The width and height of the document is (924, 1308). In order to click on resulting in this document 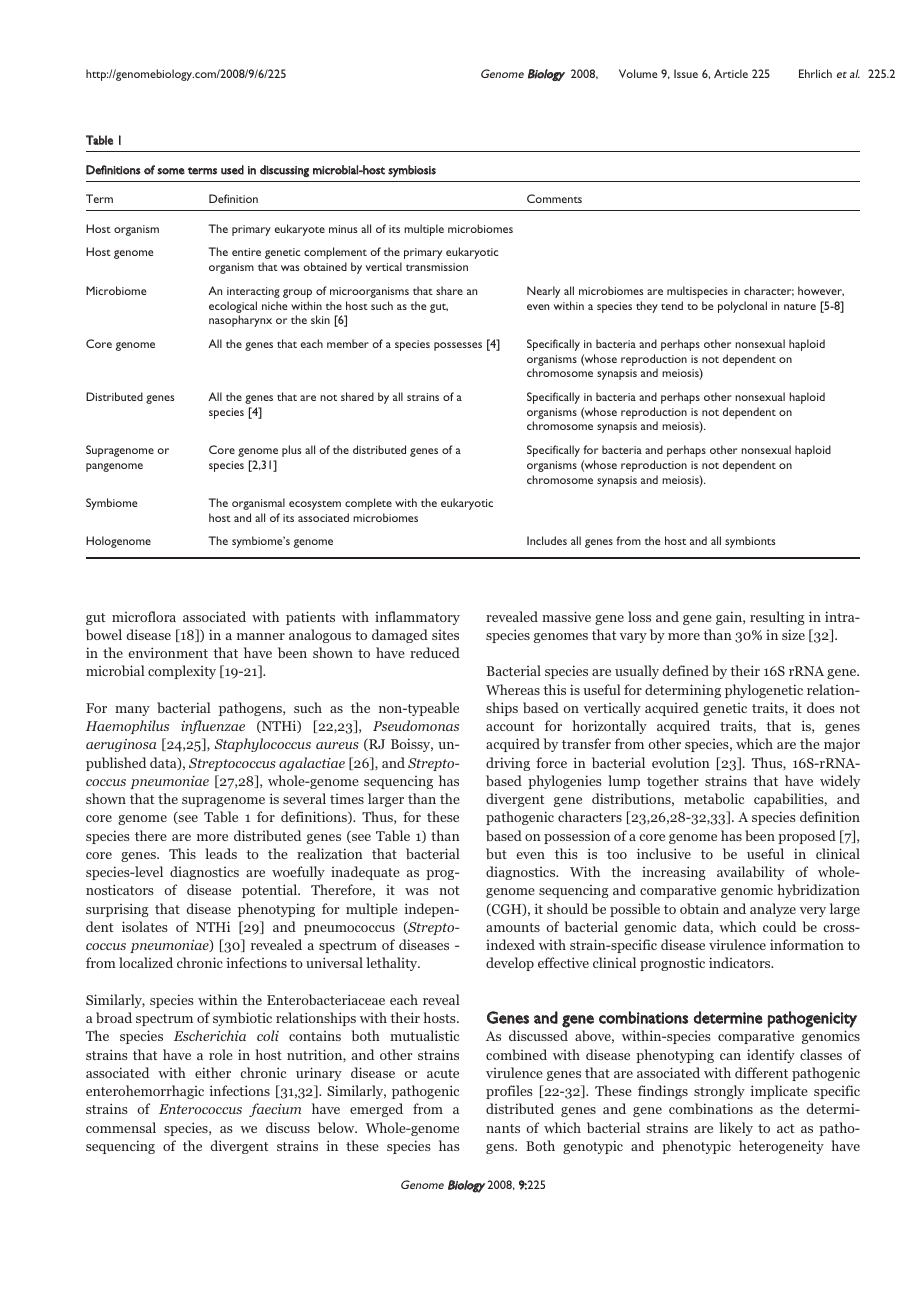, I will do `click(777, 618)`.
